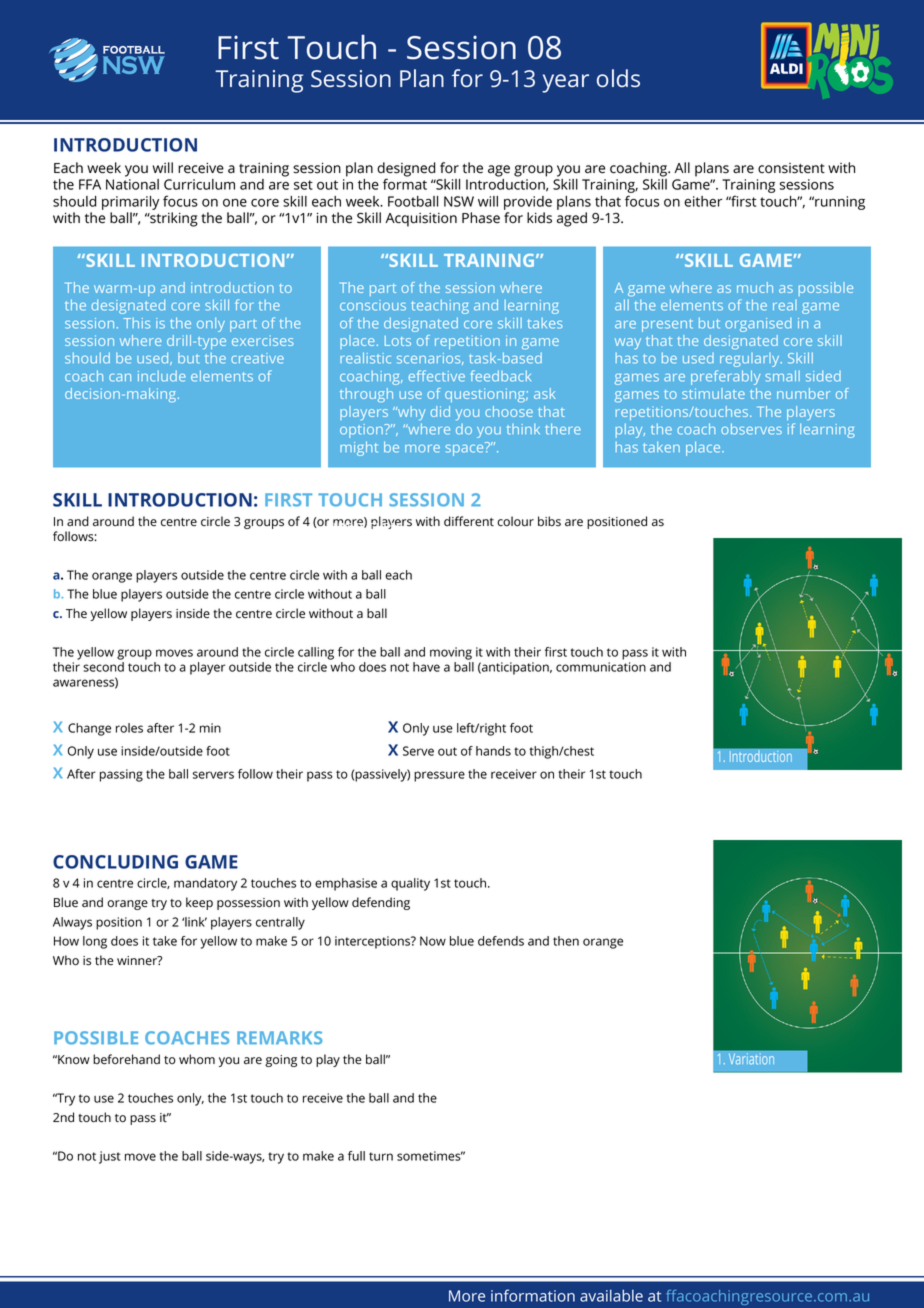 The height and width of the screenshot is (1308, 924). What do you see at coordinates (601, 667) in the screenshot?
I see `communication` at bounding box center [601, 667].
